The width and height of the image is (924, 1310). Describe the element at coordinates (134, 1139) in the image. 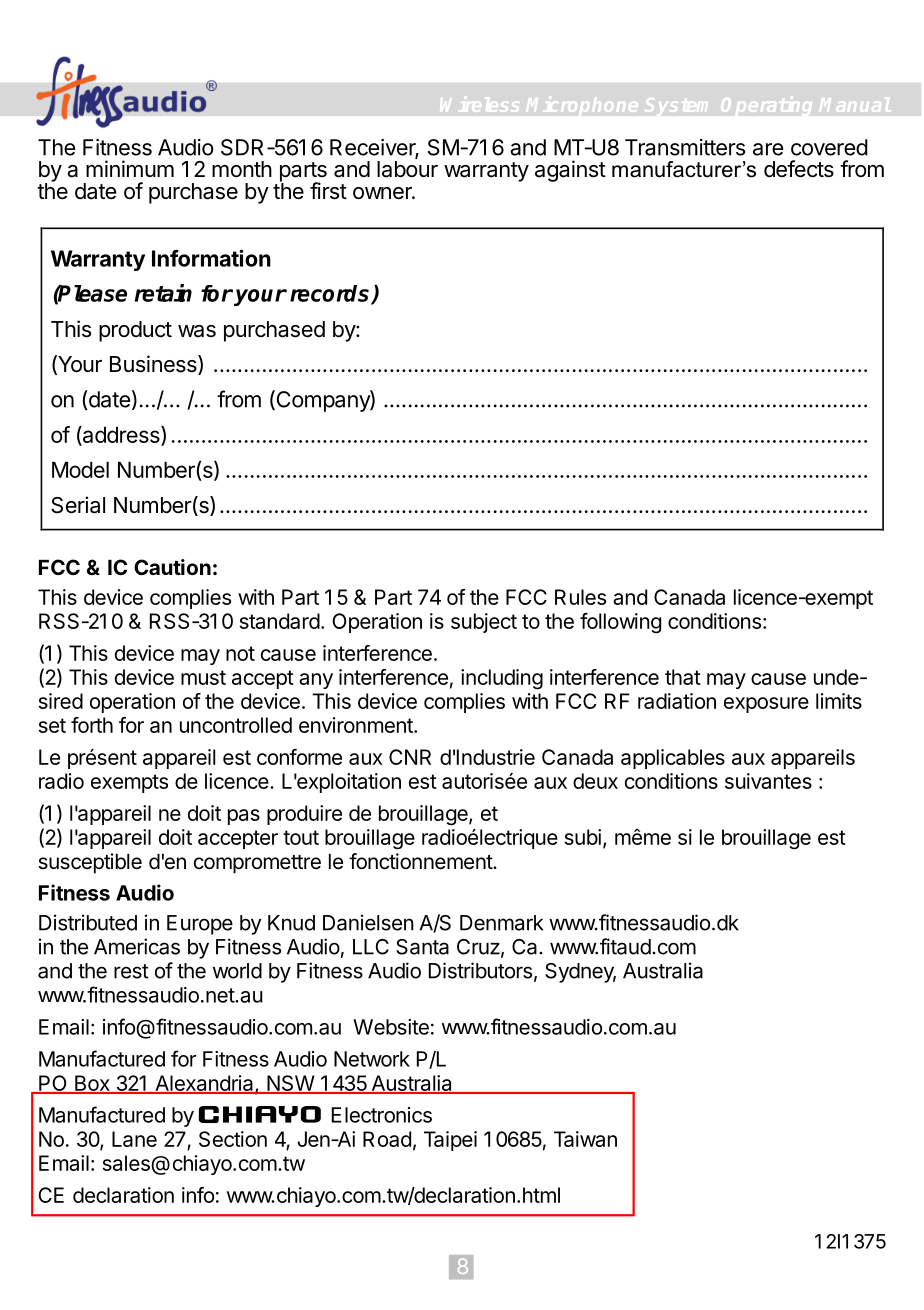

I see `Lane` at that location.
